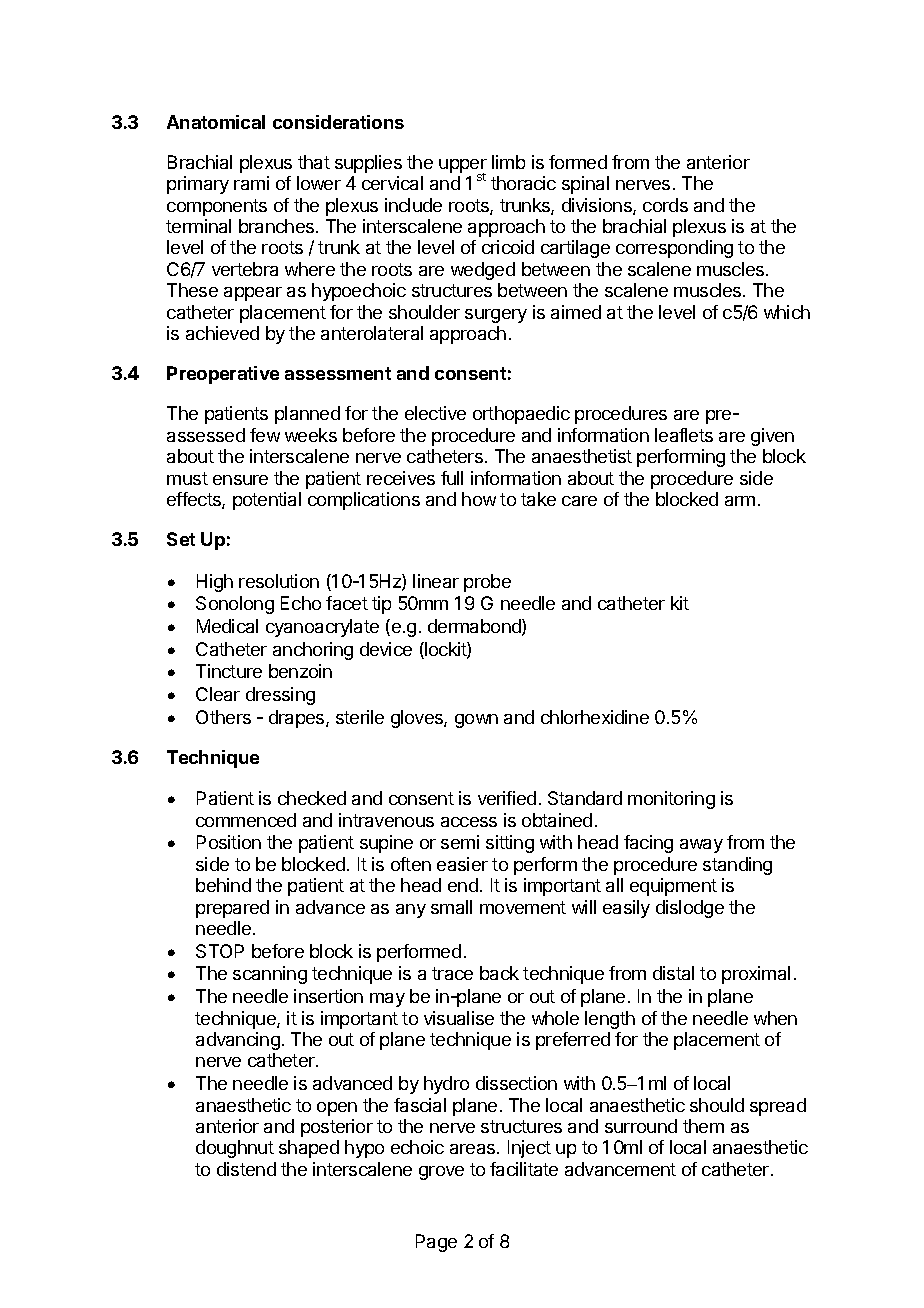 The height and width of the page is (1308, 924). What do you see at coordinates (229, 671) in the page?
I see `Tincture` at bounding box center [229, 671].
